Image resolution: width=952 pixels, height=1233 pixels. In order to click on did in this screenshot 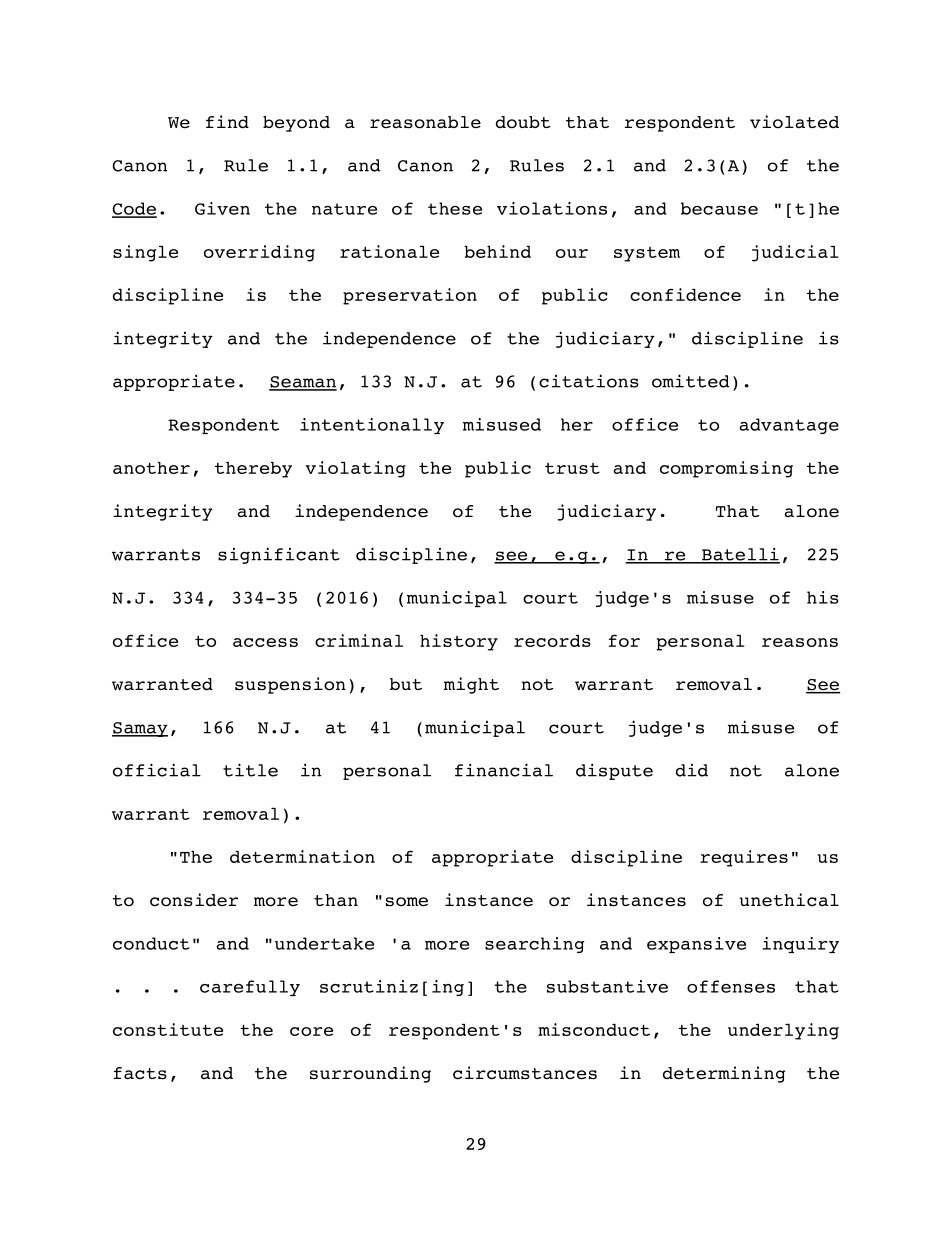, I will do `click(692, 770)`.
